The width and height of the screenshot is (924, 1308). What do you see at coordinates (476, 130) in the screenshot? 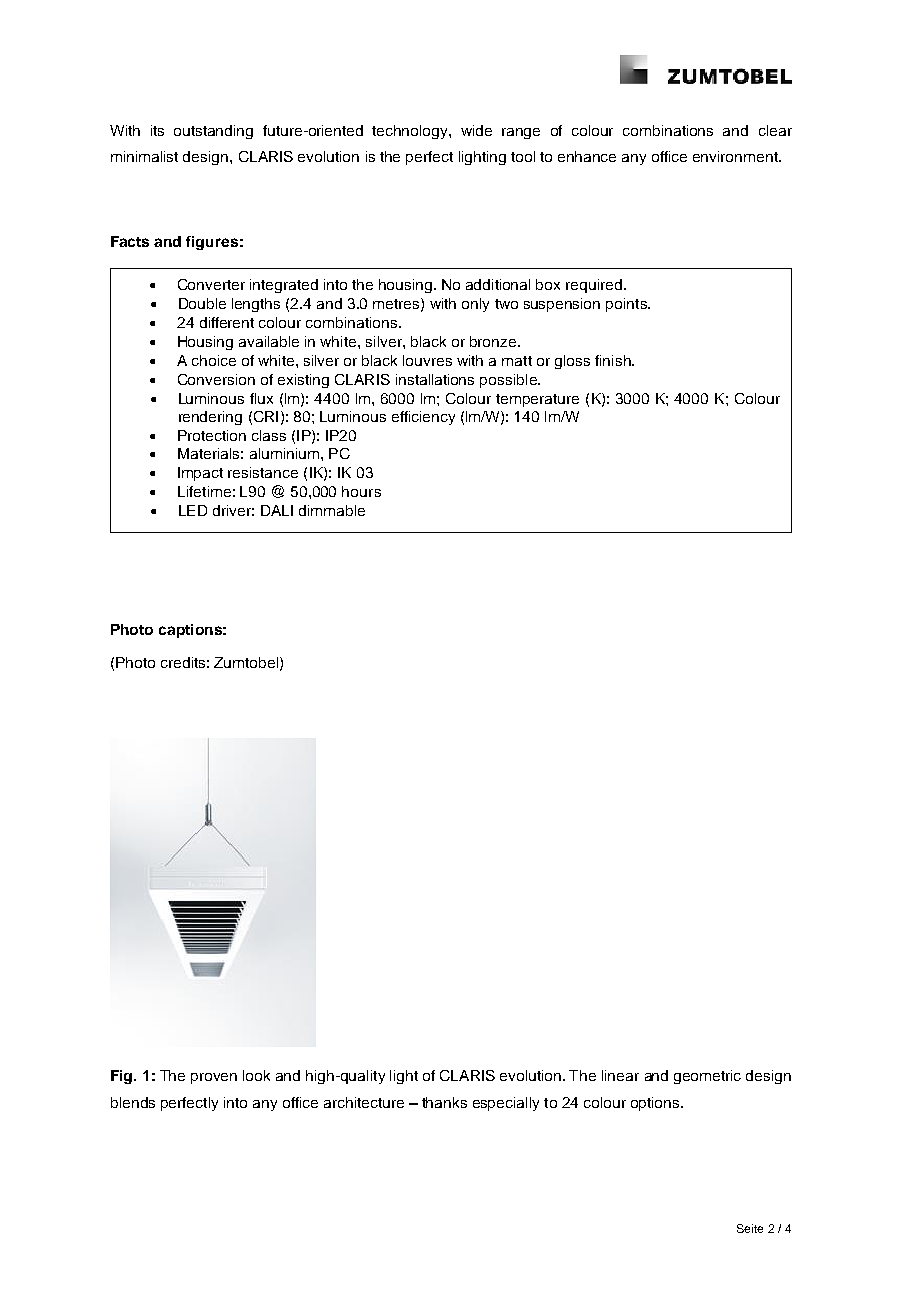
I see `wide` at bounding box center [476, 130].
